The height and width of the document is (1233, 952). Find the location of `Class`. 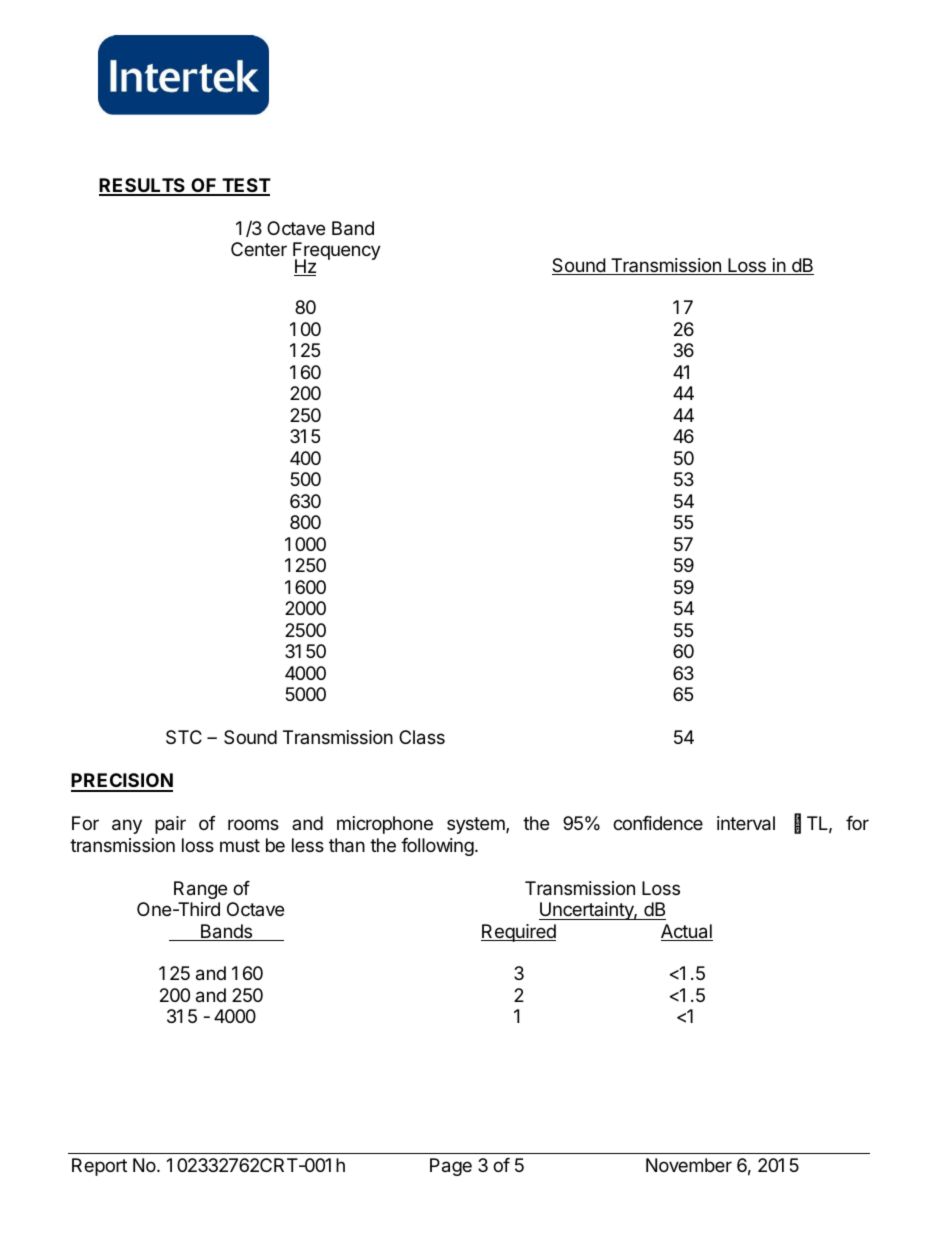

Class is located at coordinates (422, 737).
